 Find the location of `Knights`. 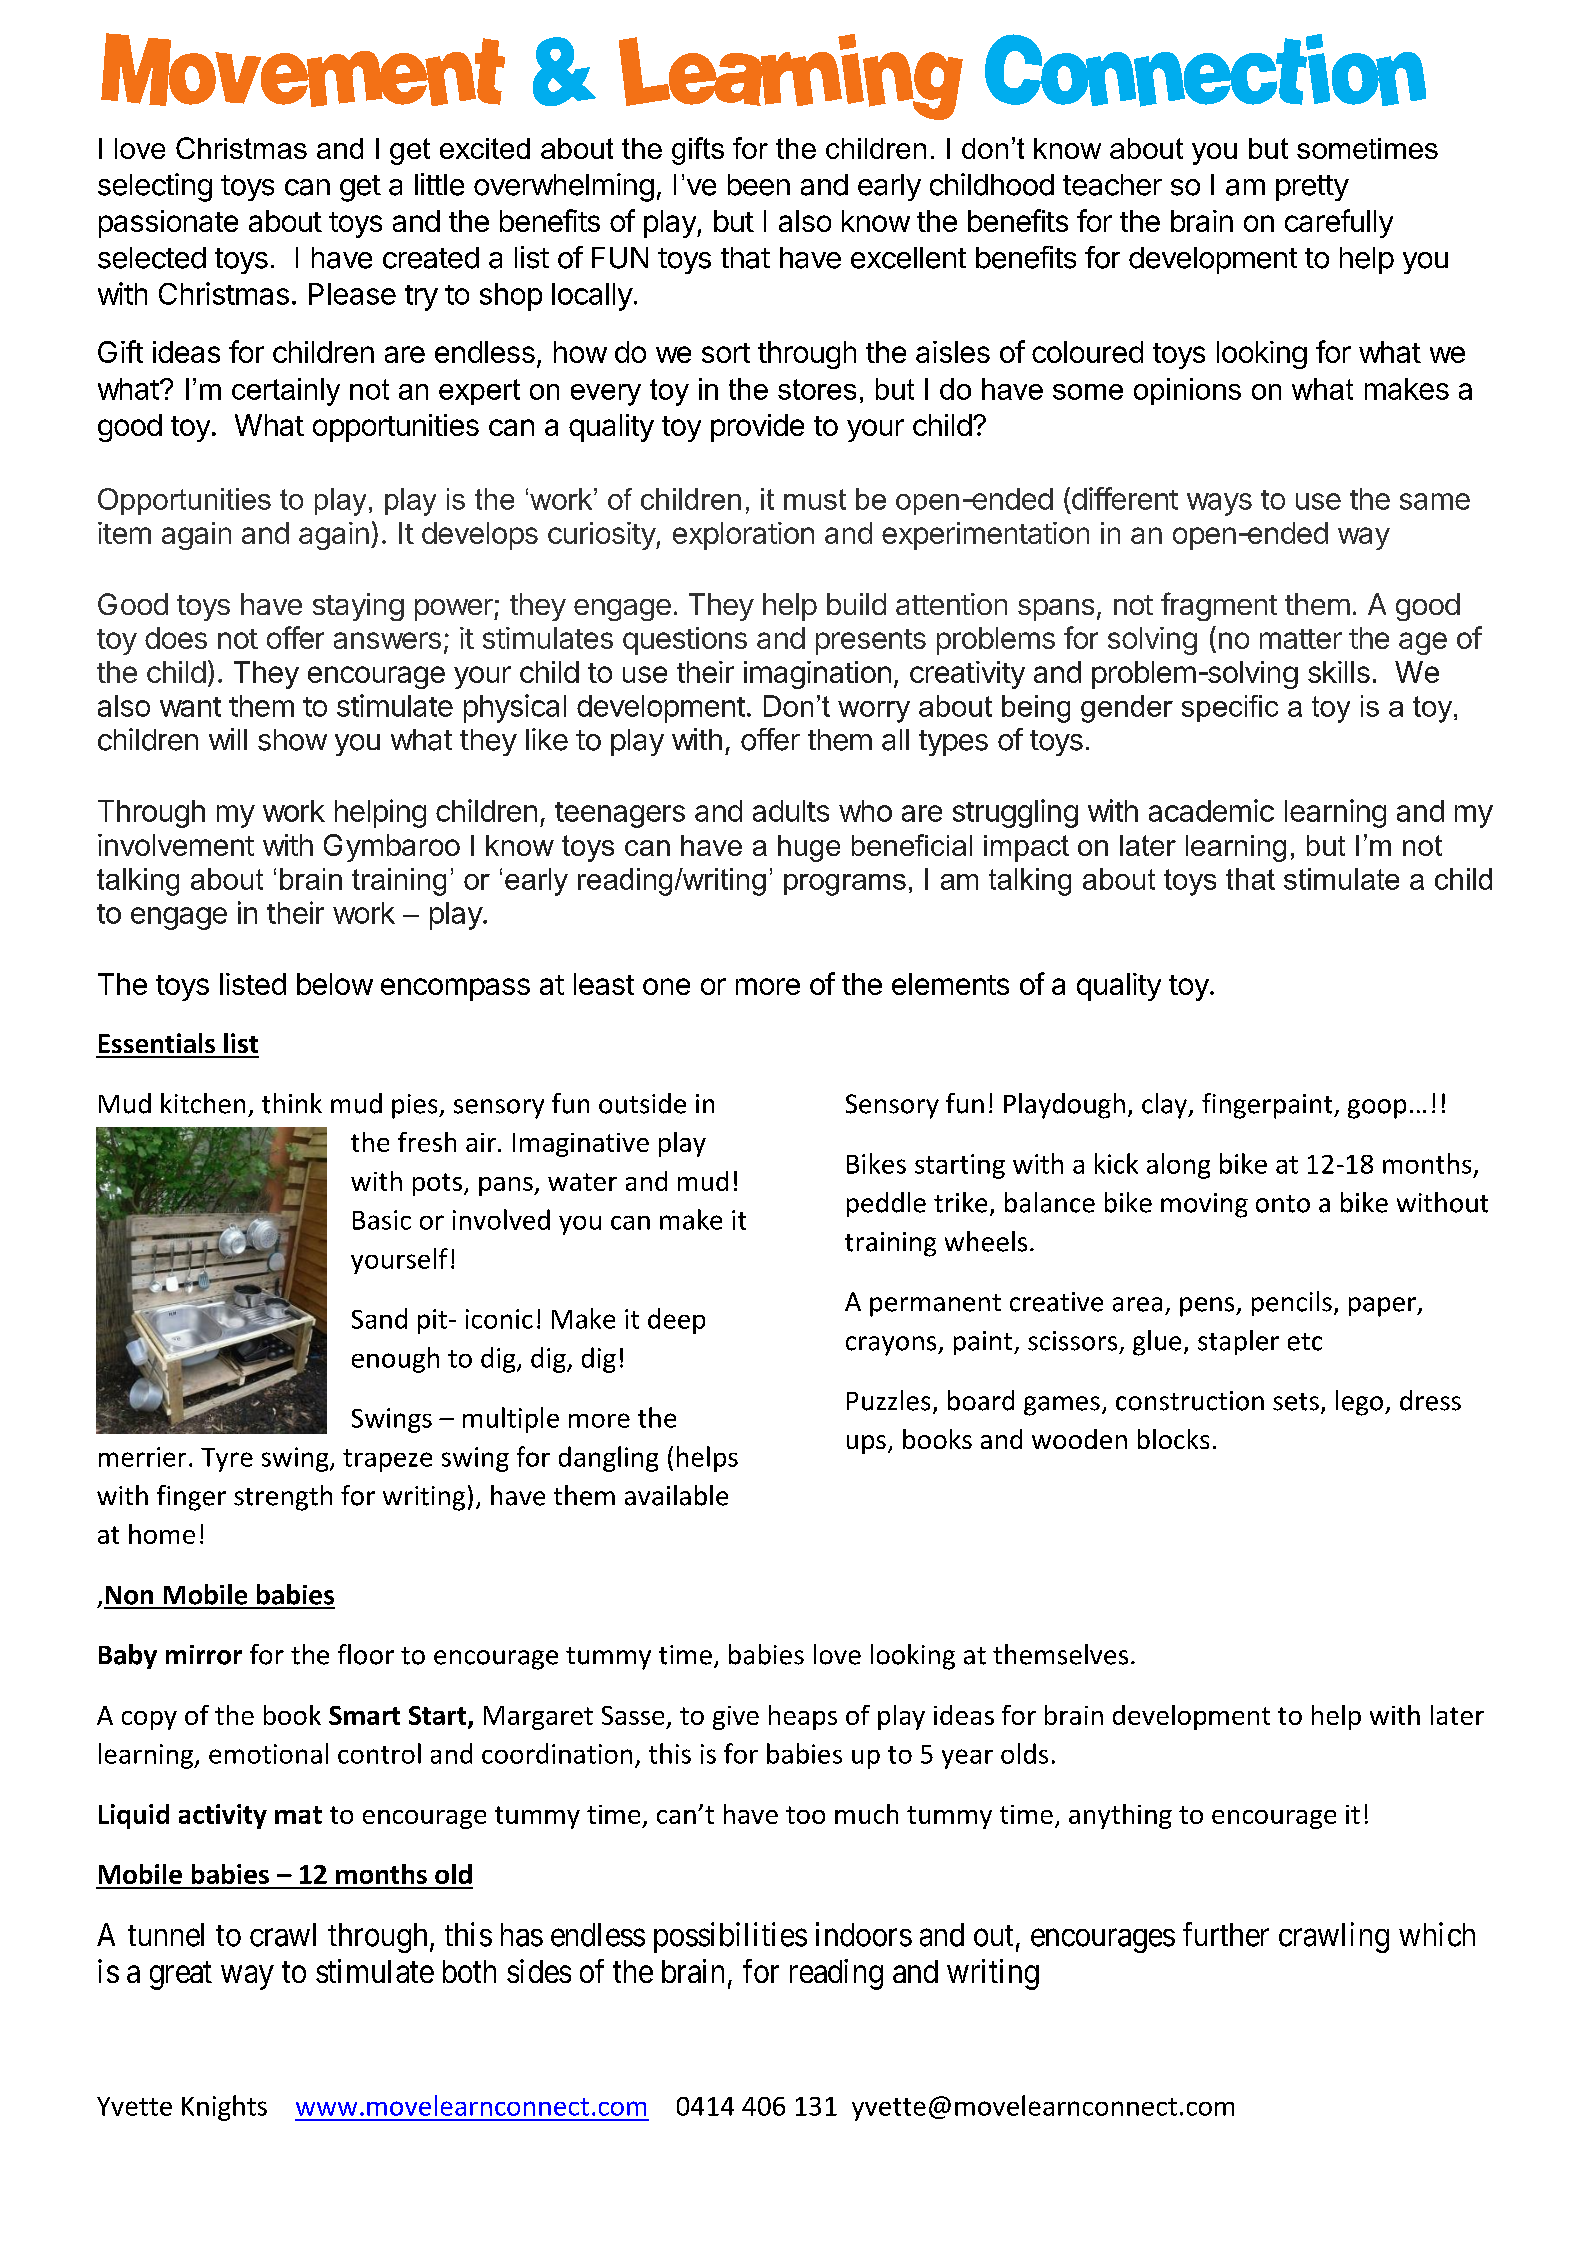

Knights is located at coordinates (224, 2108).
